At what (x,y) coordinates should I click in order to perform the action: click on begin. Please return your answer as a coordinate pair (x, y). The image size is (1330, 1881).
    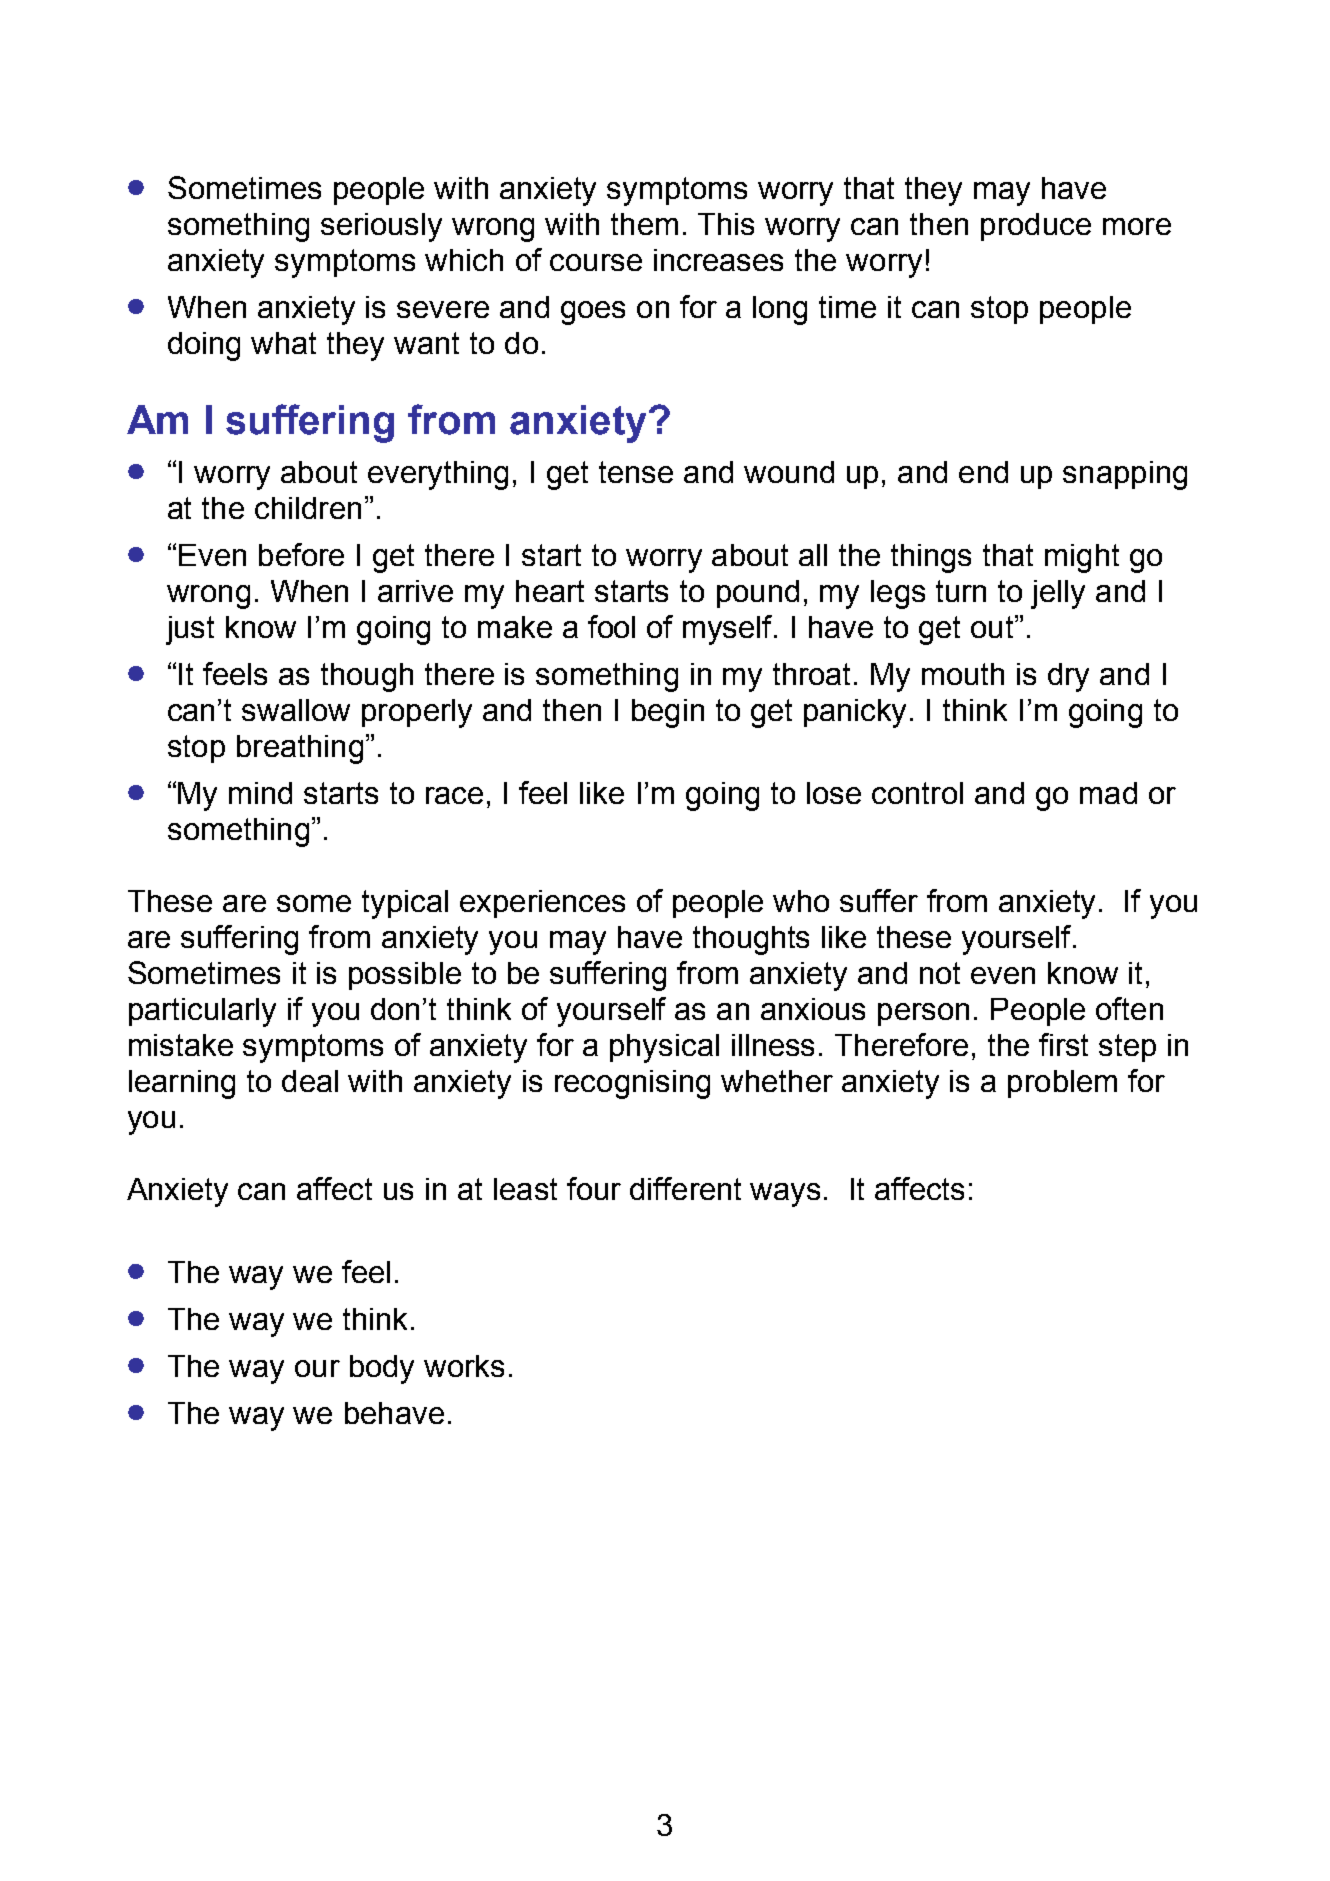
    Looking at the image, I should click on (668, 713).
